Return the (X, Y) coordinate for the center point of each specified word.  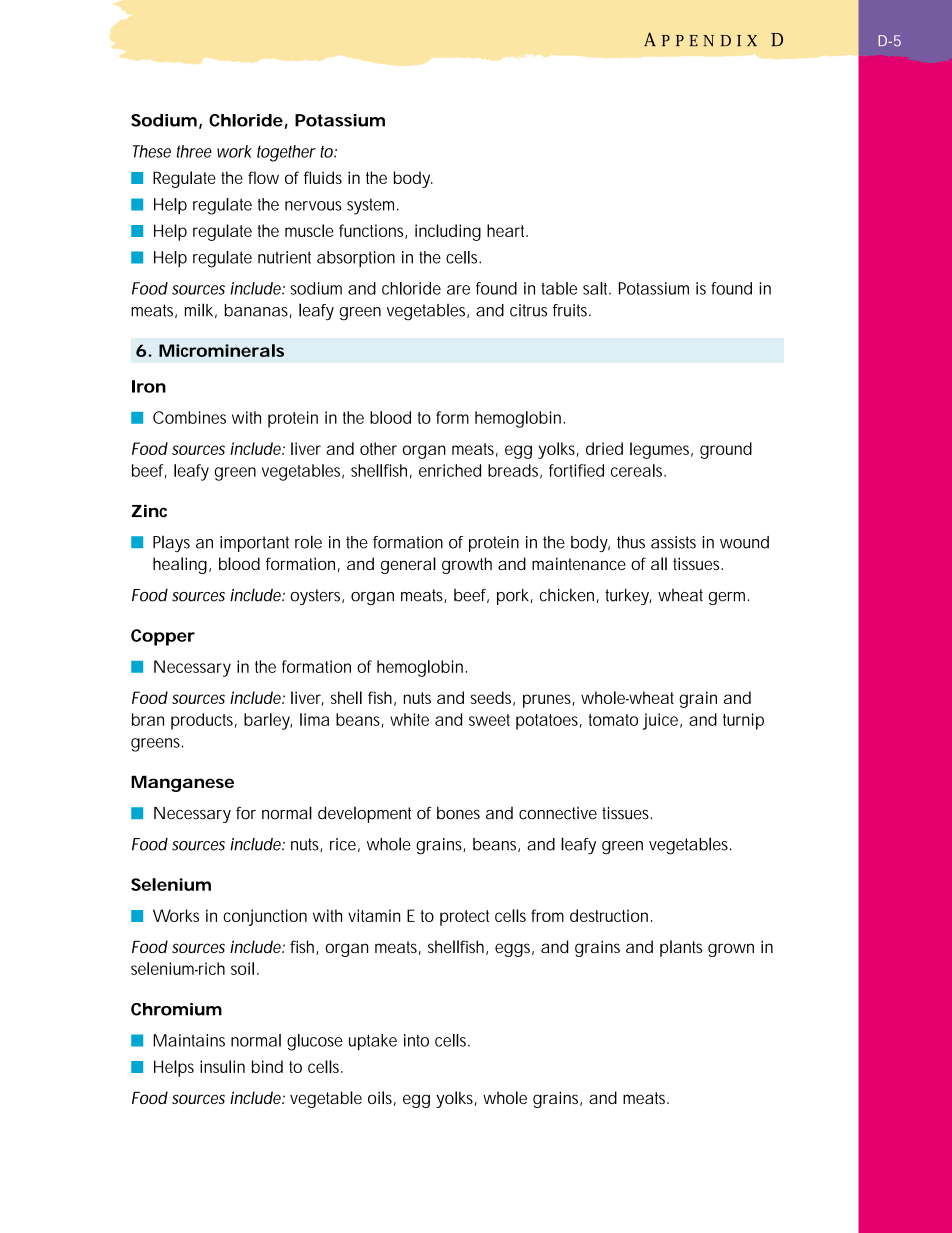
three (194, 151)
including (448, 232)
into (416, 1040)
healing (182, 565)
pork (515, 597)
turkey (628, 597)
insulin (222, 1066)
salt (597, 288)
